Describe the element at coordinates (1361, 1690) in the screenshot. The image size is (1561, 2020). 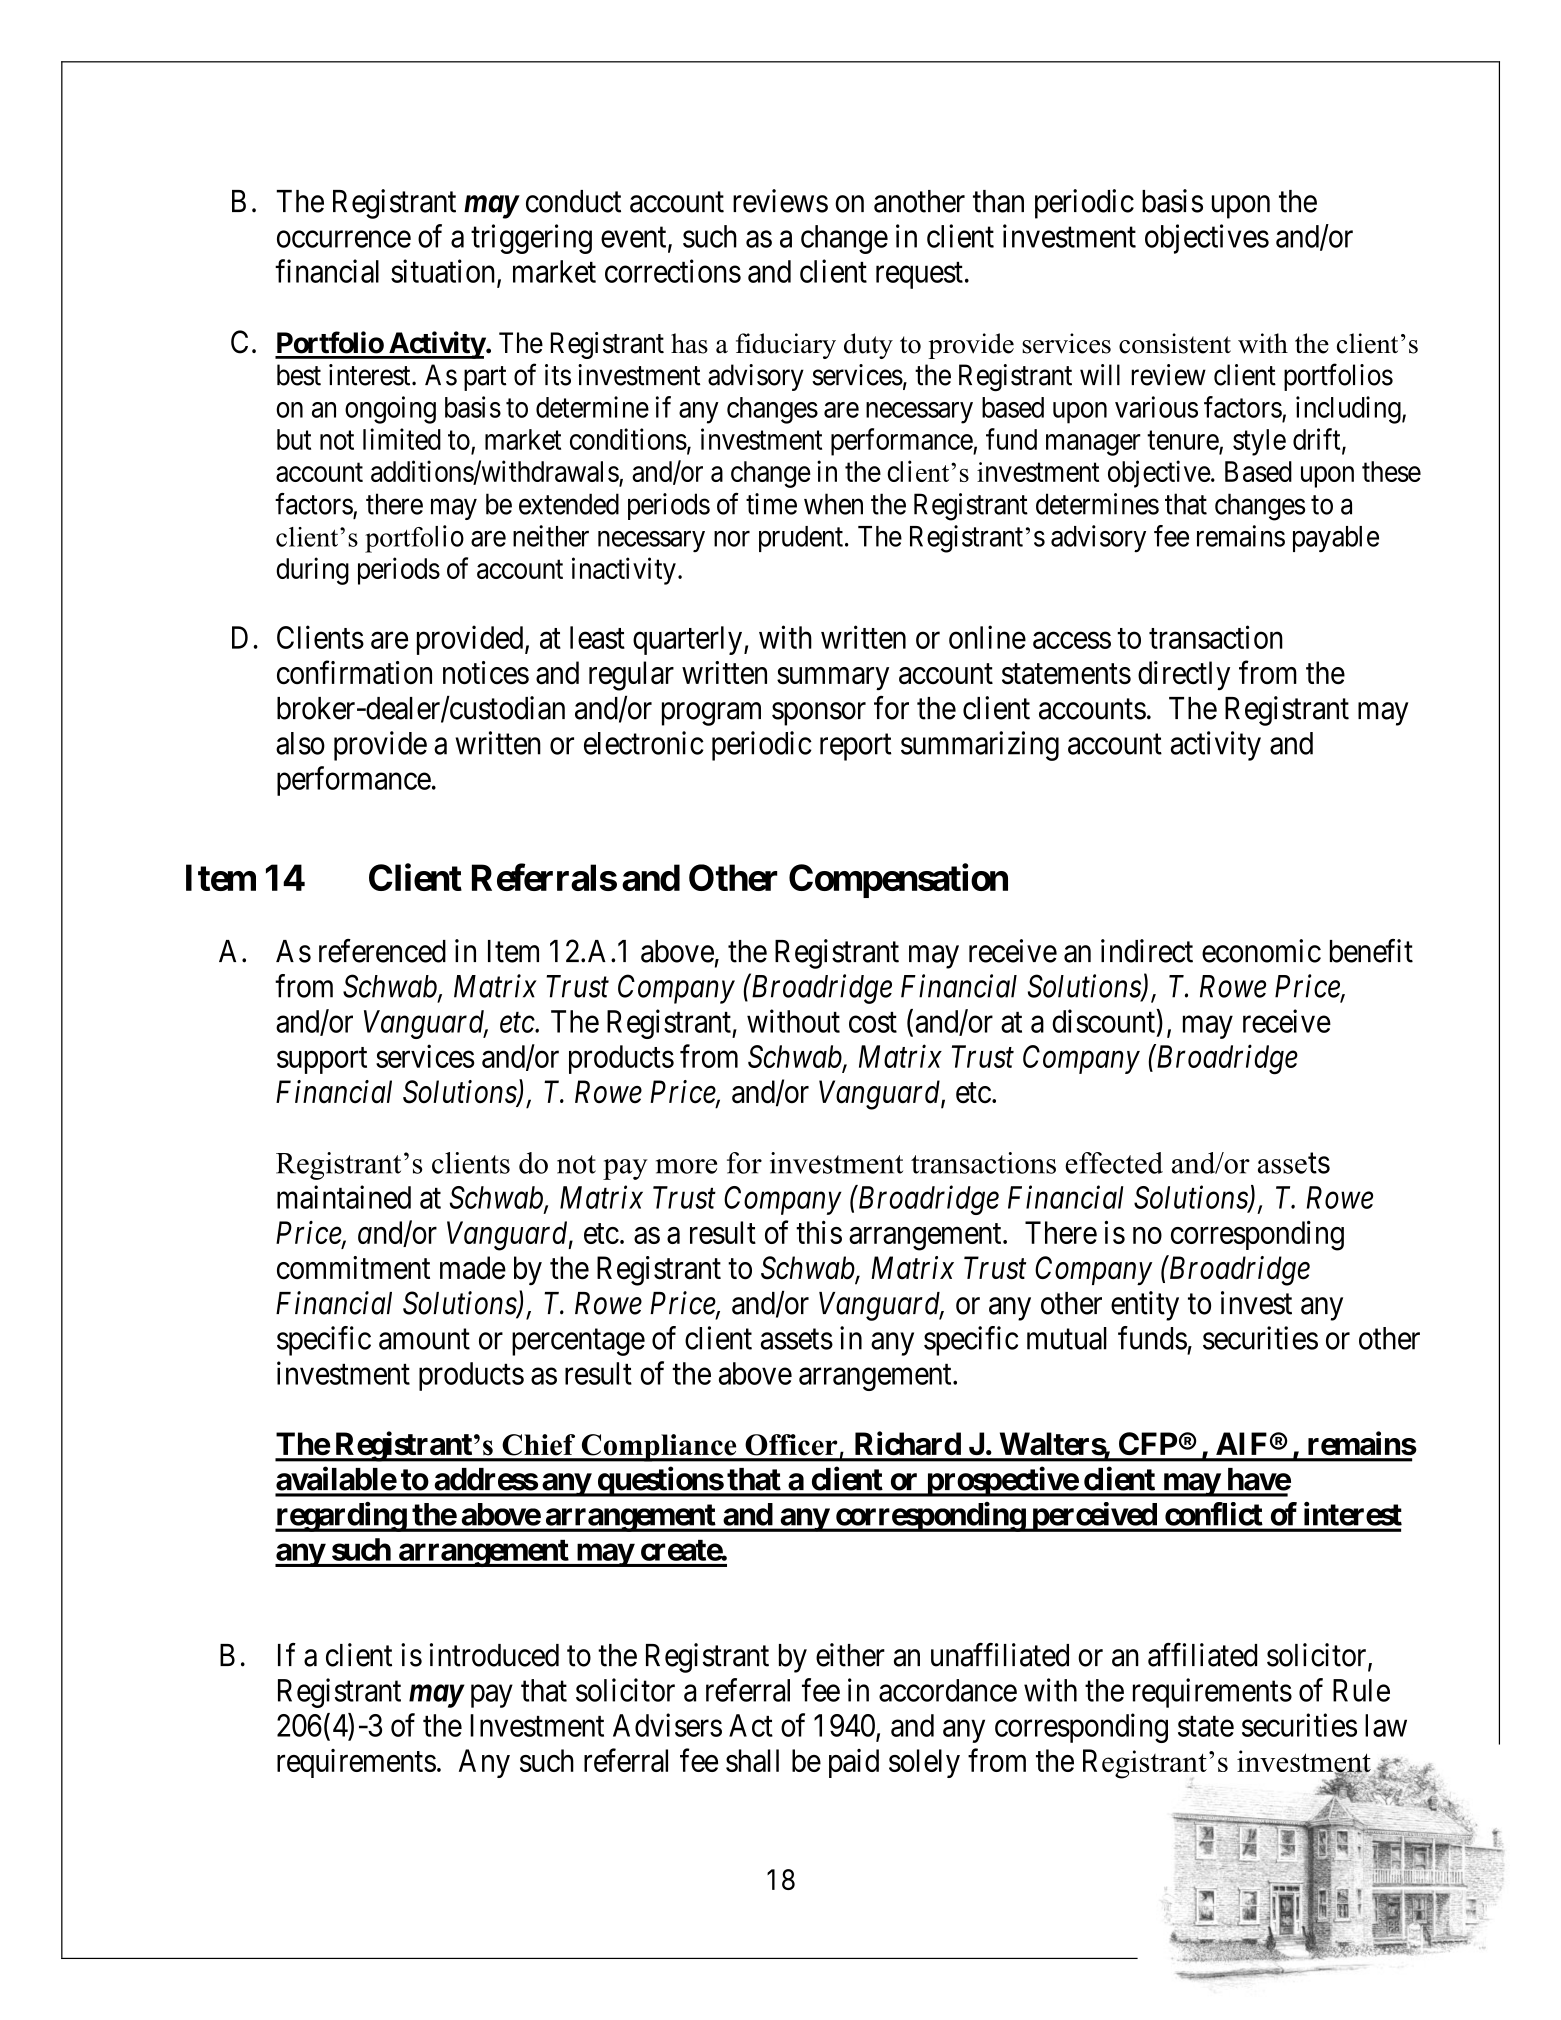
I see `Rule` at that location.
